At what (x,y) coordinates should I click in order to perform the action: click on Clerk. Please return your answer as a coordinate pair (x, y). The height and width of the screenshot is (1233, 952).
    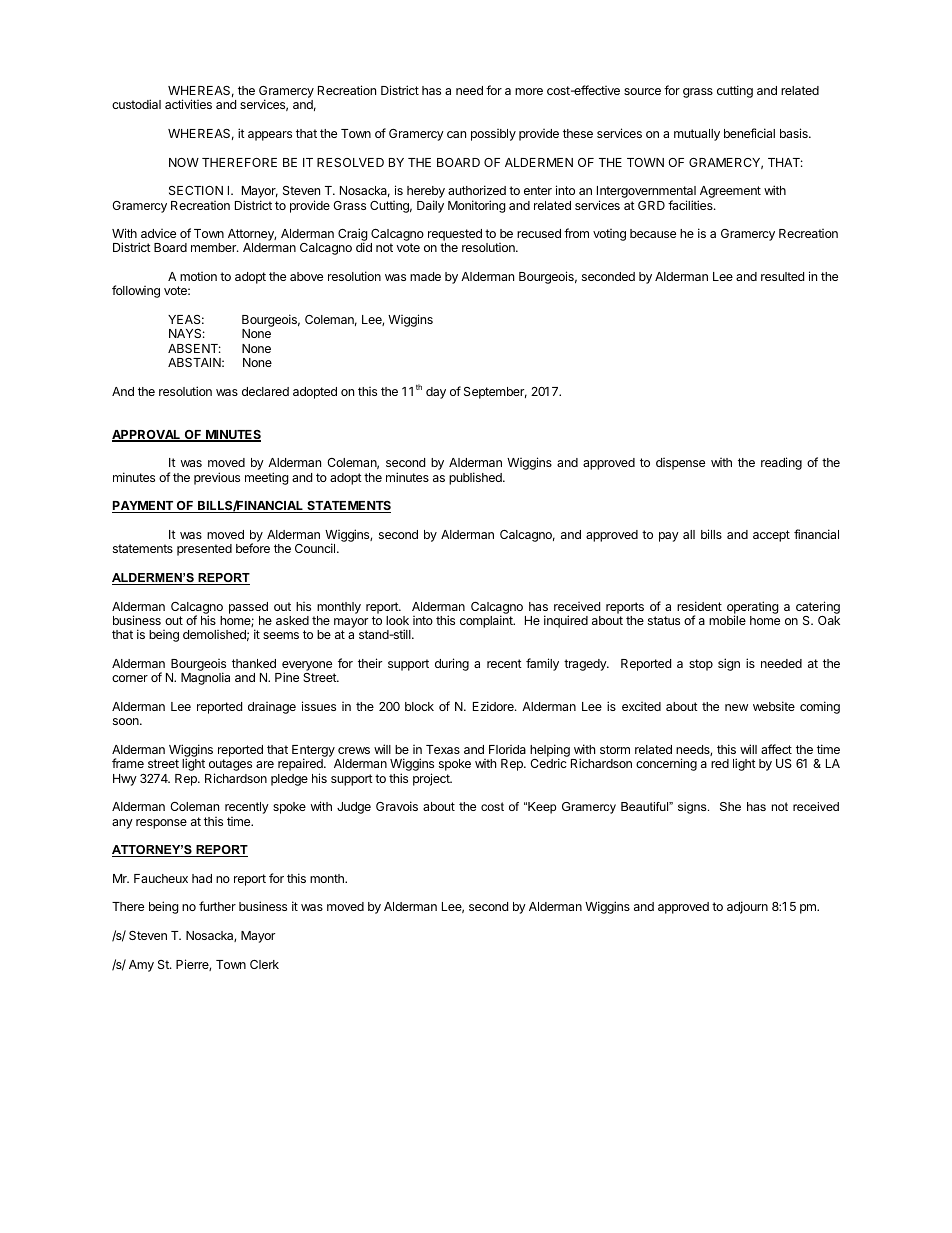
    Looking at the image, I should click on (264, 964).
